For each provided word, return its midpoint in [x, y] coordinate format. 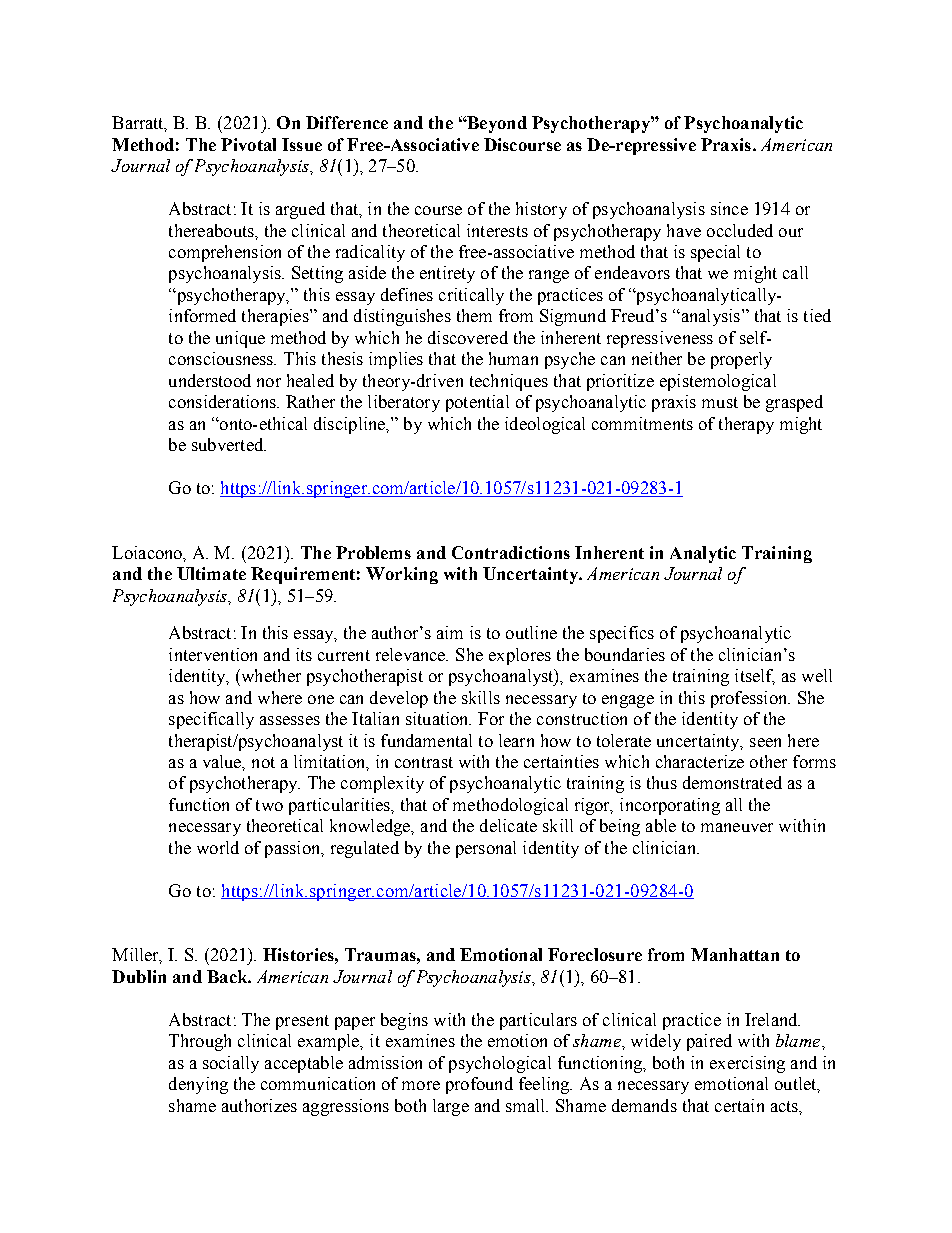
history [541, 210]
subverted [229, 444]
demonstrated [732, 782]
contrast [424, 762]
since [729, 208]
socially [231, 1064]
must [720, 402]
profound [479, 1085]
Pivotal [248, 144]
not [263, 762]
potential [477, 403]
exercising [747, 1064]
